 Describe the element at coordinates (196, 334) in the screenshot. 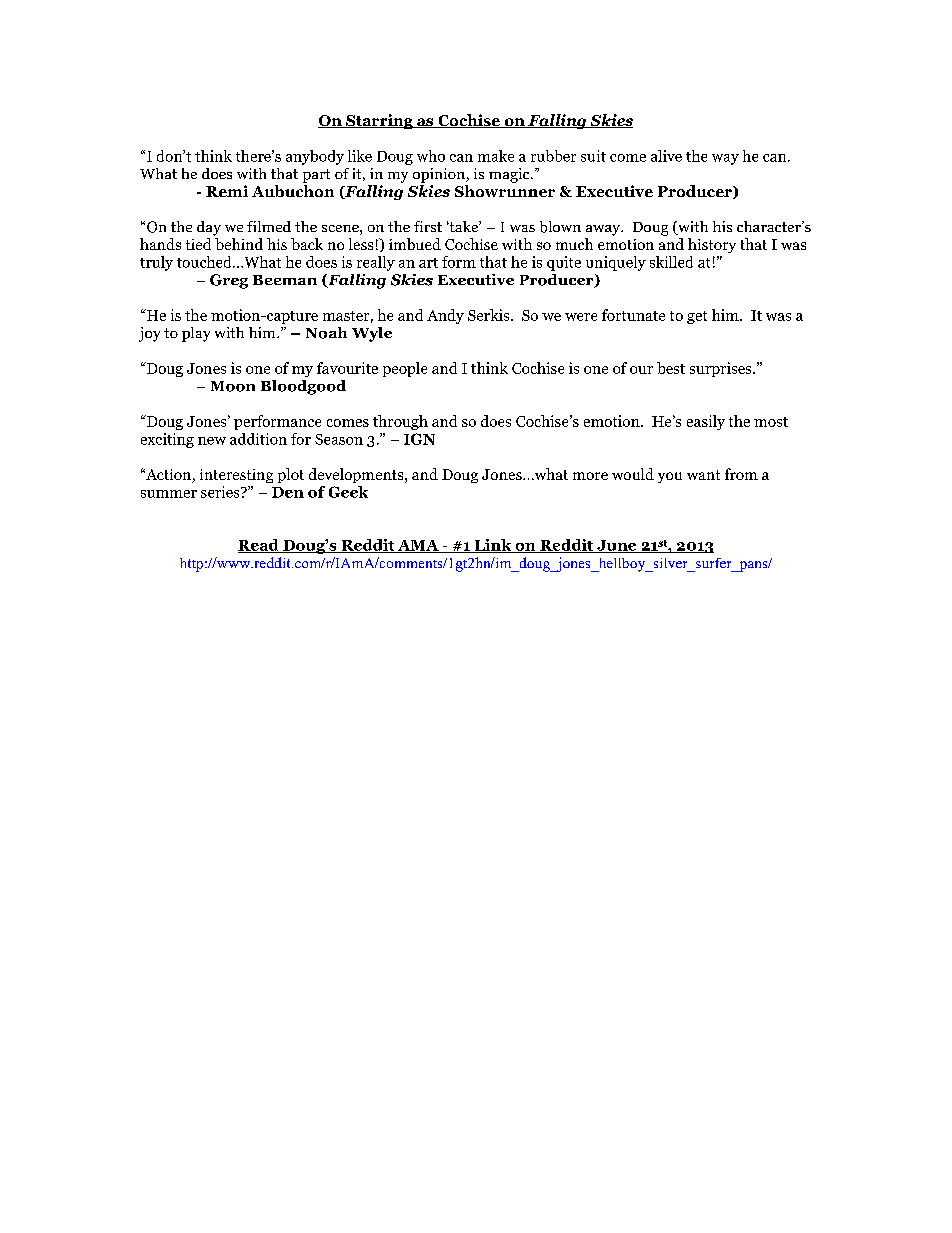

I see `play` at that location.
